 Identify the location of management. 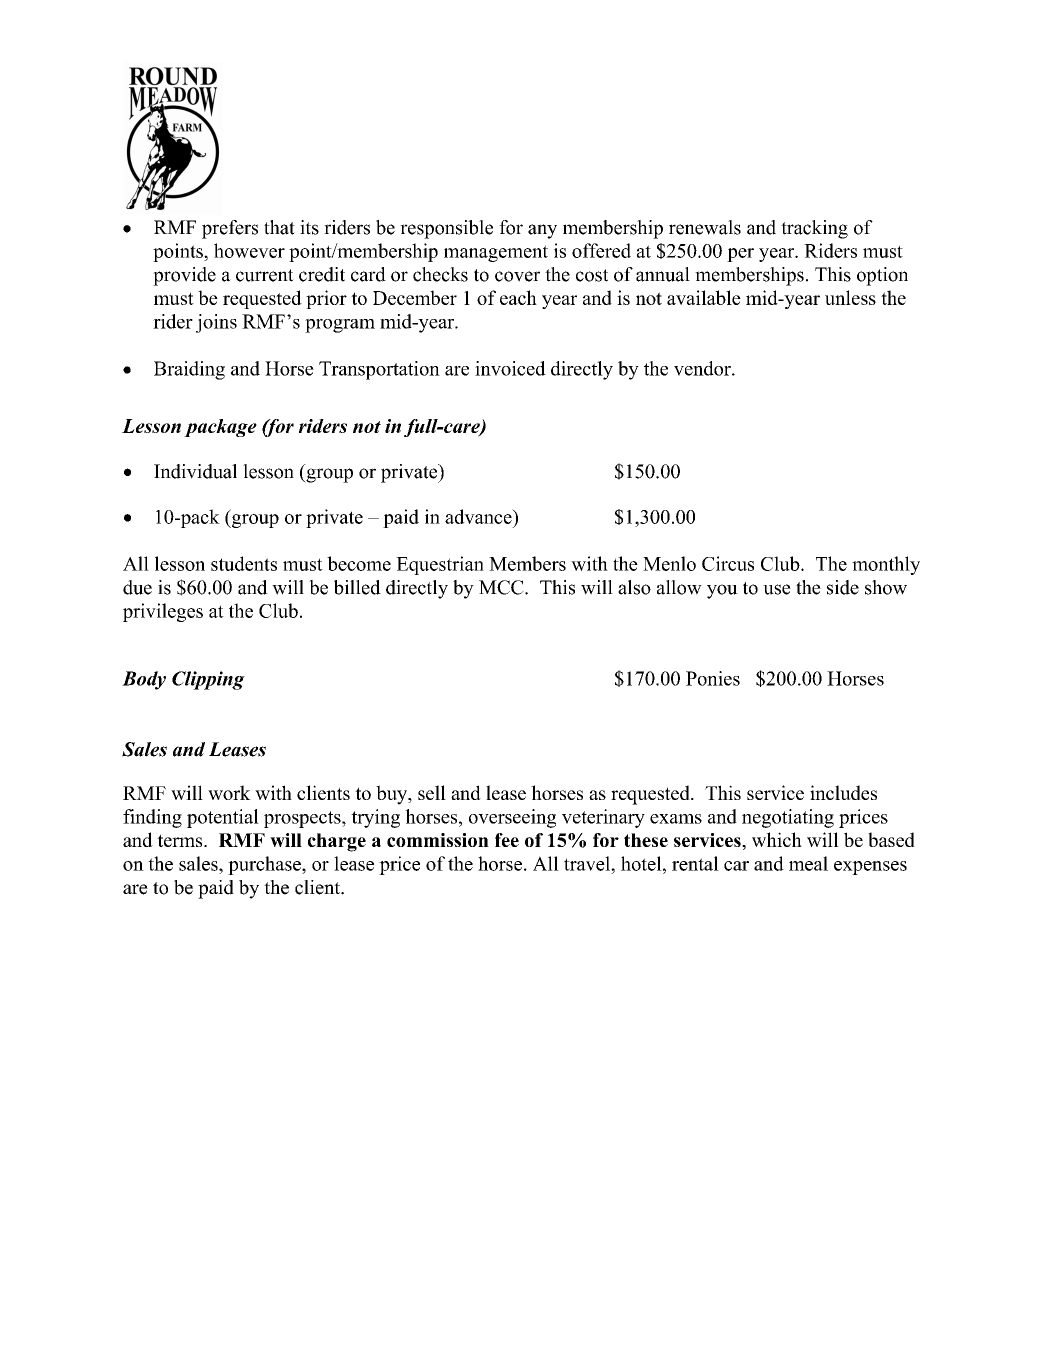
(496, 253).
